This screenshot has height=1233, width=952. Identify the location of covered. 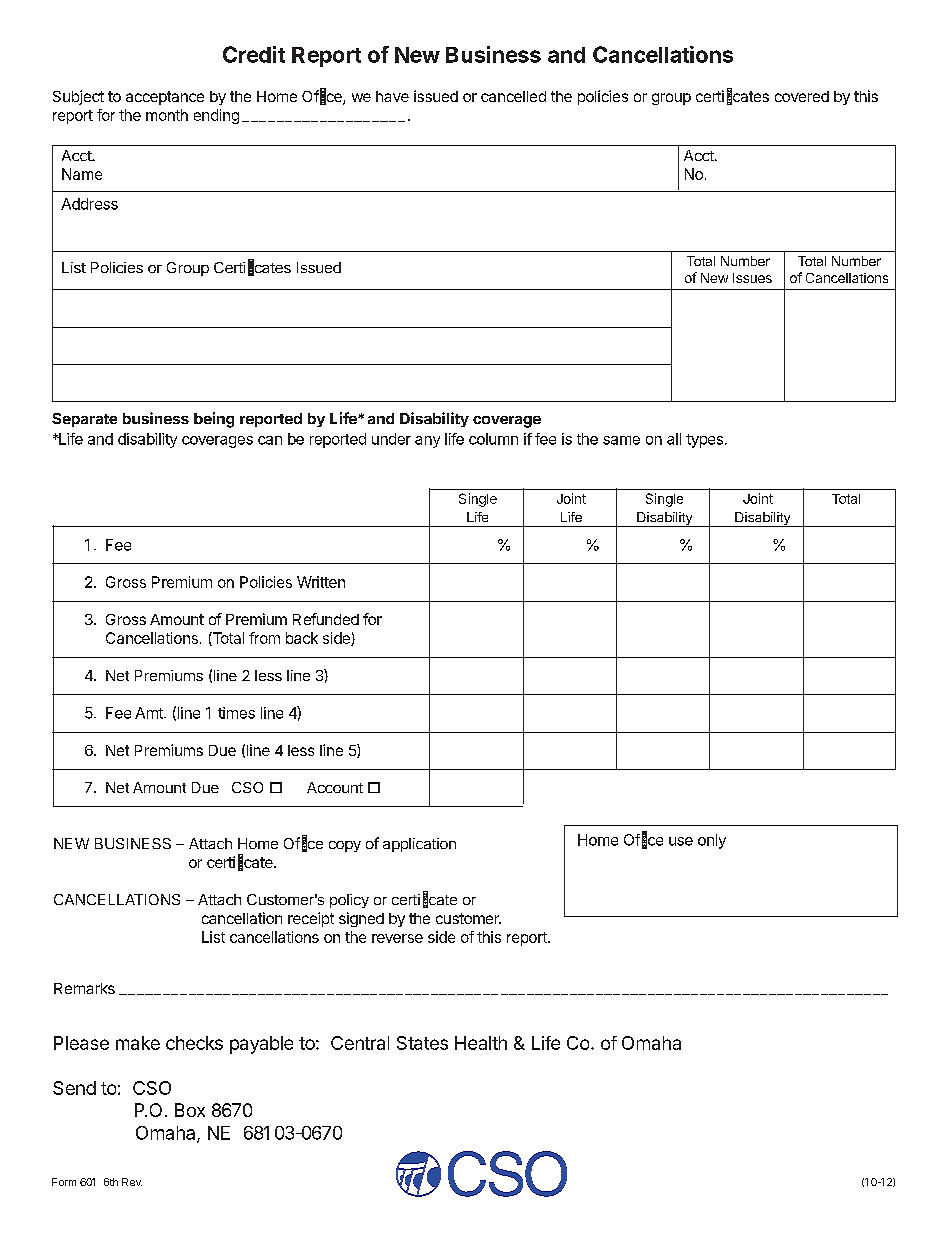
(802, 96).
